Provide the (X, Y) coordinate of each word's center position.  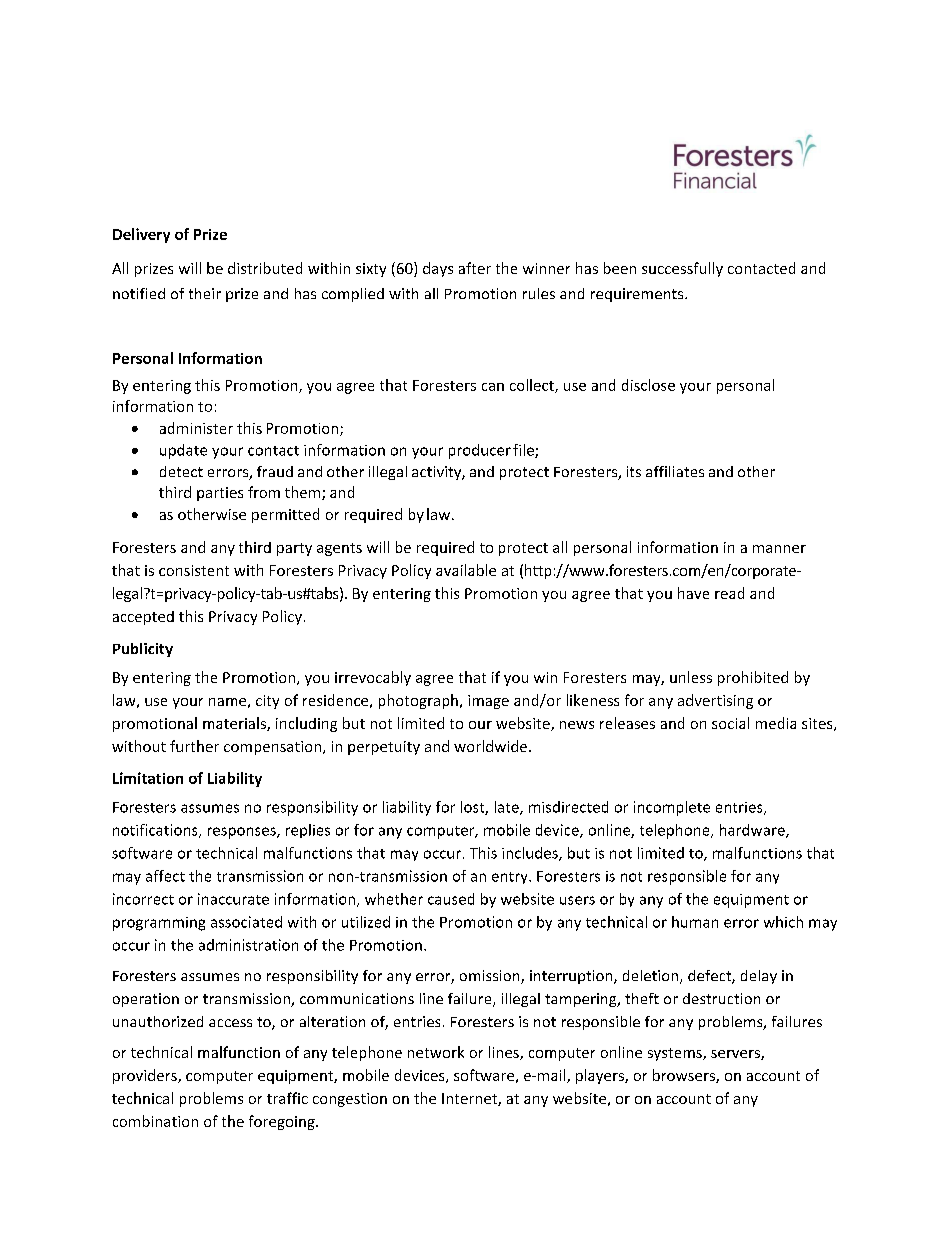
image (488, 702)
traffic (287, 1098)
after (475, 268)
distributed (265, 268)
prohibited (753, 678)
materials (235, 724)
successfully (682, 269)
